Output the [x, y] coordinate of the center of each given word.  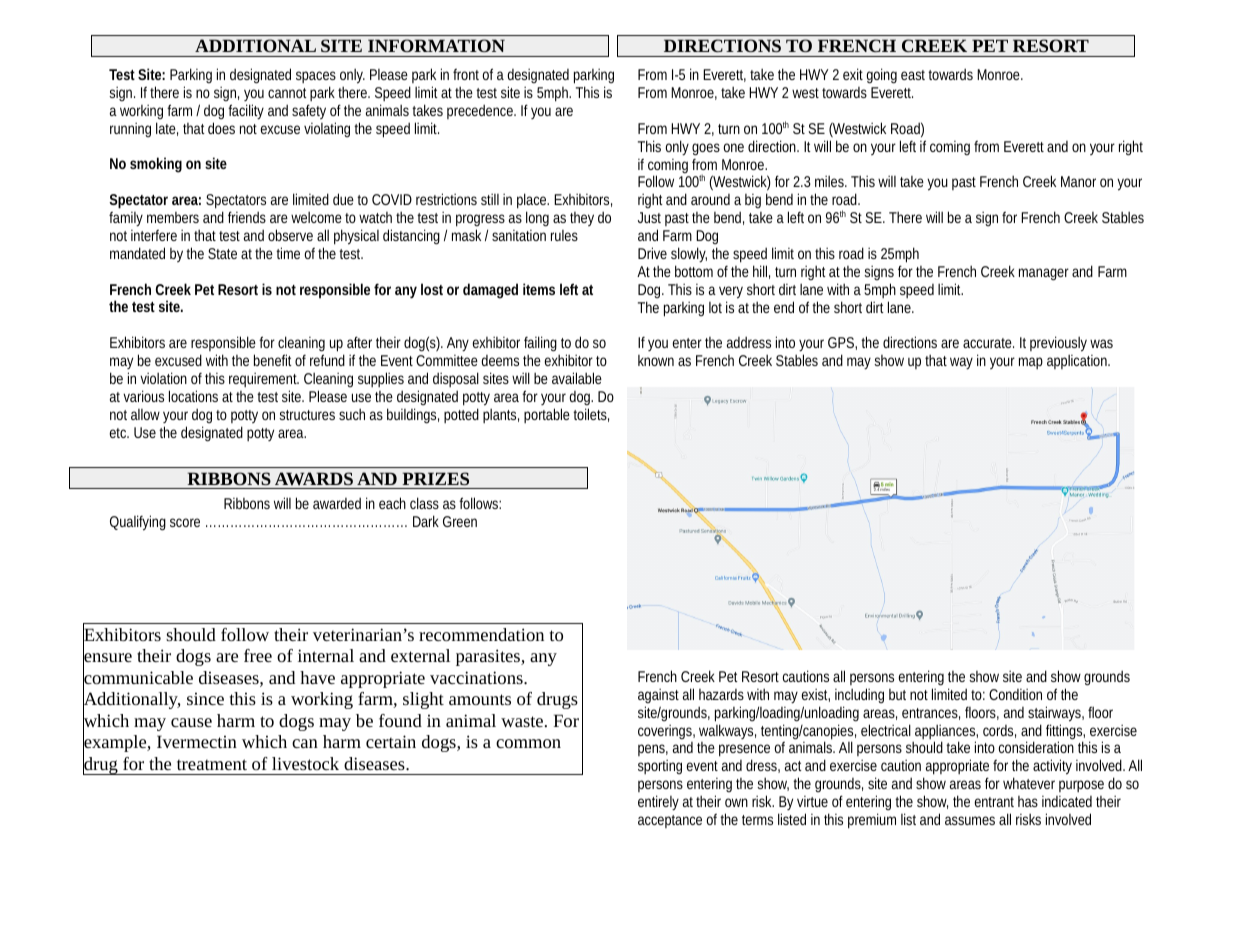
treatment [212, 764]
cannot [287, 93]
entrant [994, 802]
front [466, 74]
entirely [658, 803]
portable [547, 415]
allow [145, 414]
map [1031, 363]
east [913, 75]
